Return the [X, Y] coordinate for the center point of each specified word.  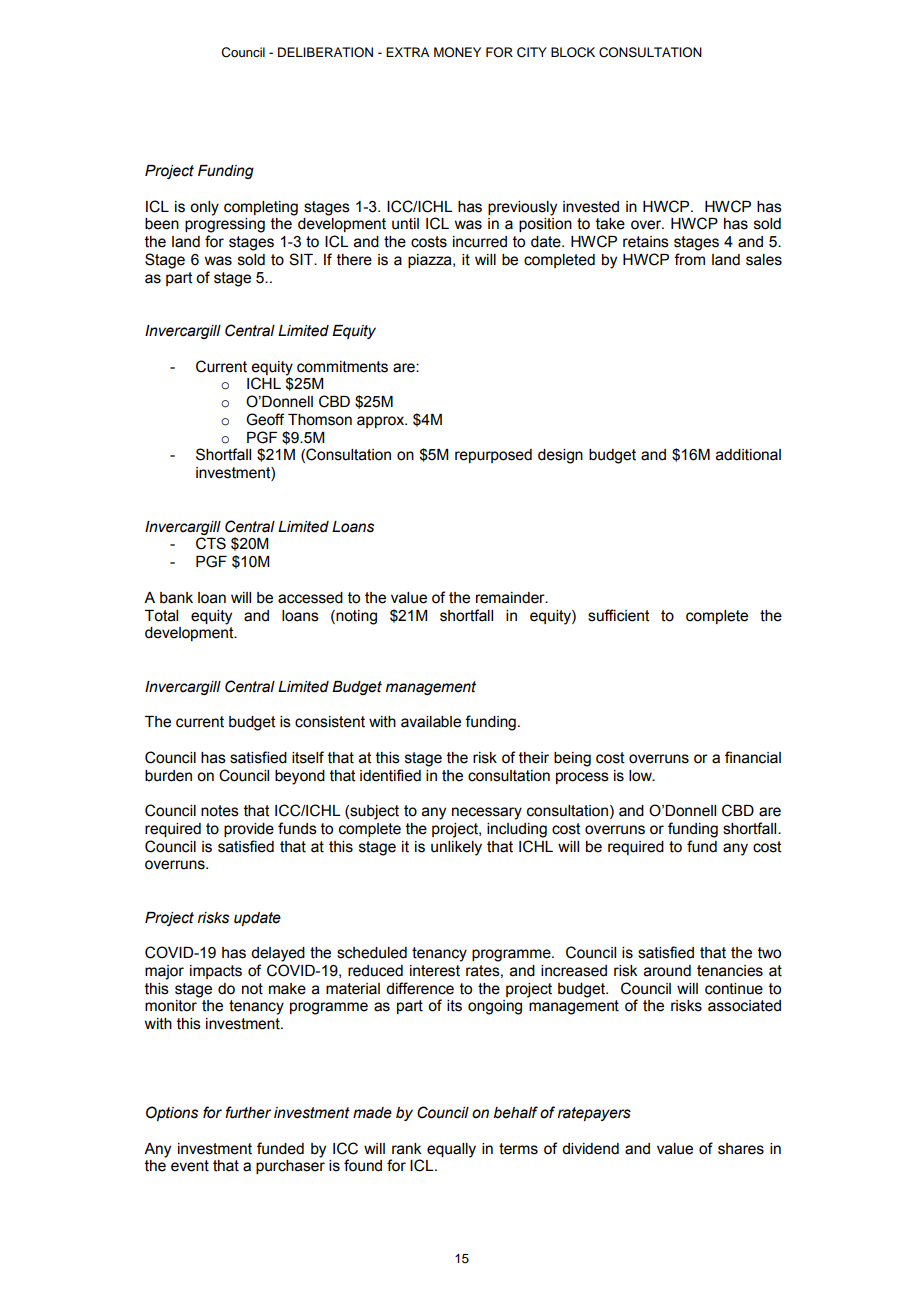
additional [748, 455]
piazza [431, 261]
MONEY [457, 52]
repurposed [493, 456]
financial [753, 757]
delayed [278, 954]
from [689, 259]
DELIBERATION [325, 52]
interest [435, 971]
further [248, 1112]
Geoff [265, 419]
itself [308, 757]
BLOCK [573, 52]
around [667, 971]
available [431, 722]
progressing [225, 225]
